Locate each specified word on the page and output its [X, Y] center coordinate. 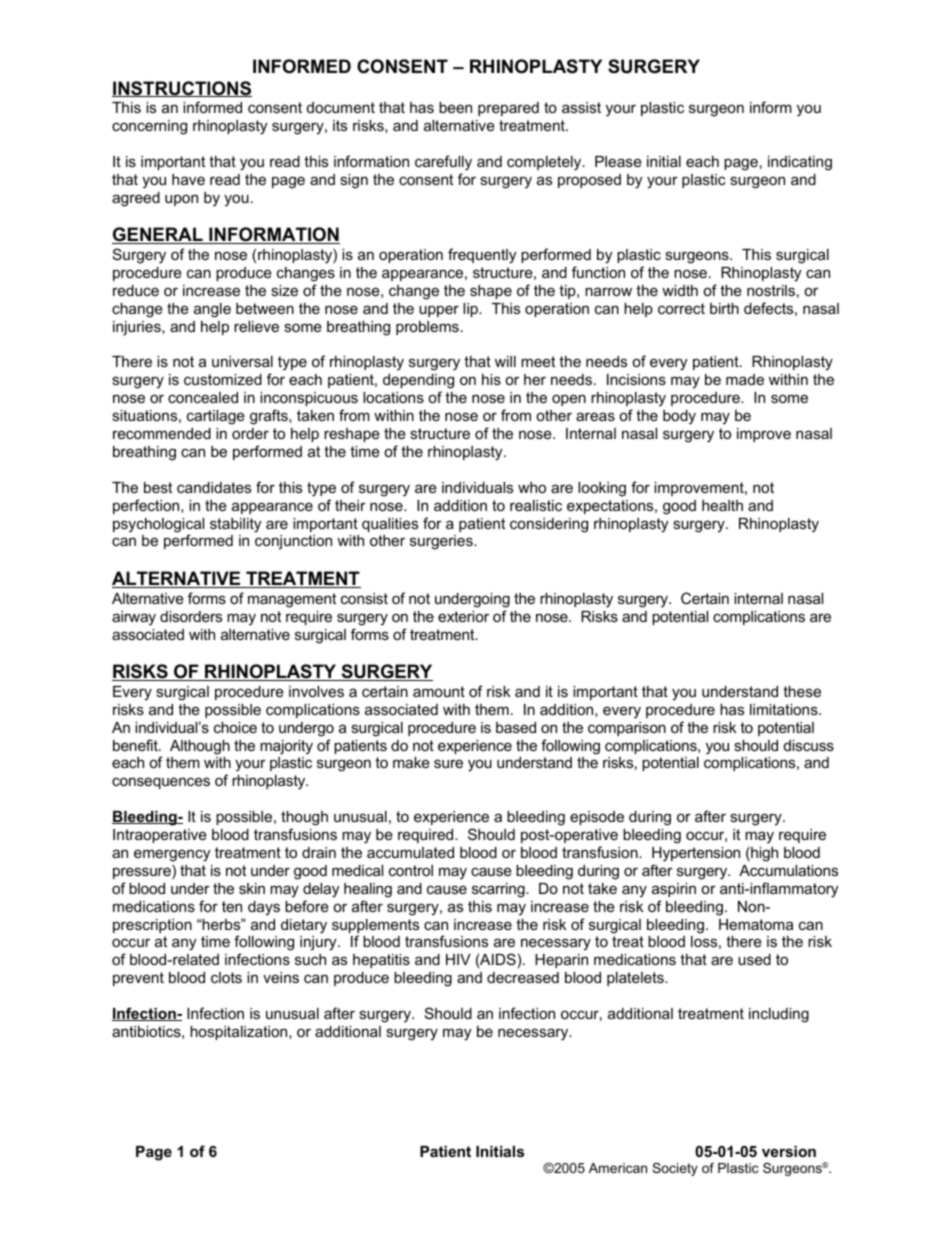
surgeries [442, 542]
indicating [800, 163]
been [455, 107]
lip [471, 310]
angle [212, 310]
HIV [458, 959]
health [722, 505]
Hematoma [756, 924]
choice [235, 727]
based [516, 727]
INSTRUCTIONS [182, 89]
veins [281, 977]
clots [226, 977]
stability [235, 525]
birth [724, 308]
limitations [785, 709]
